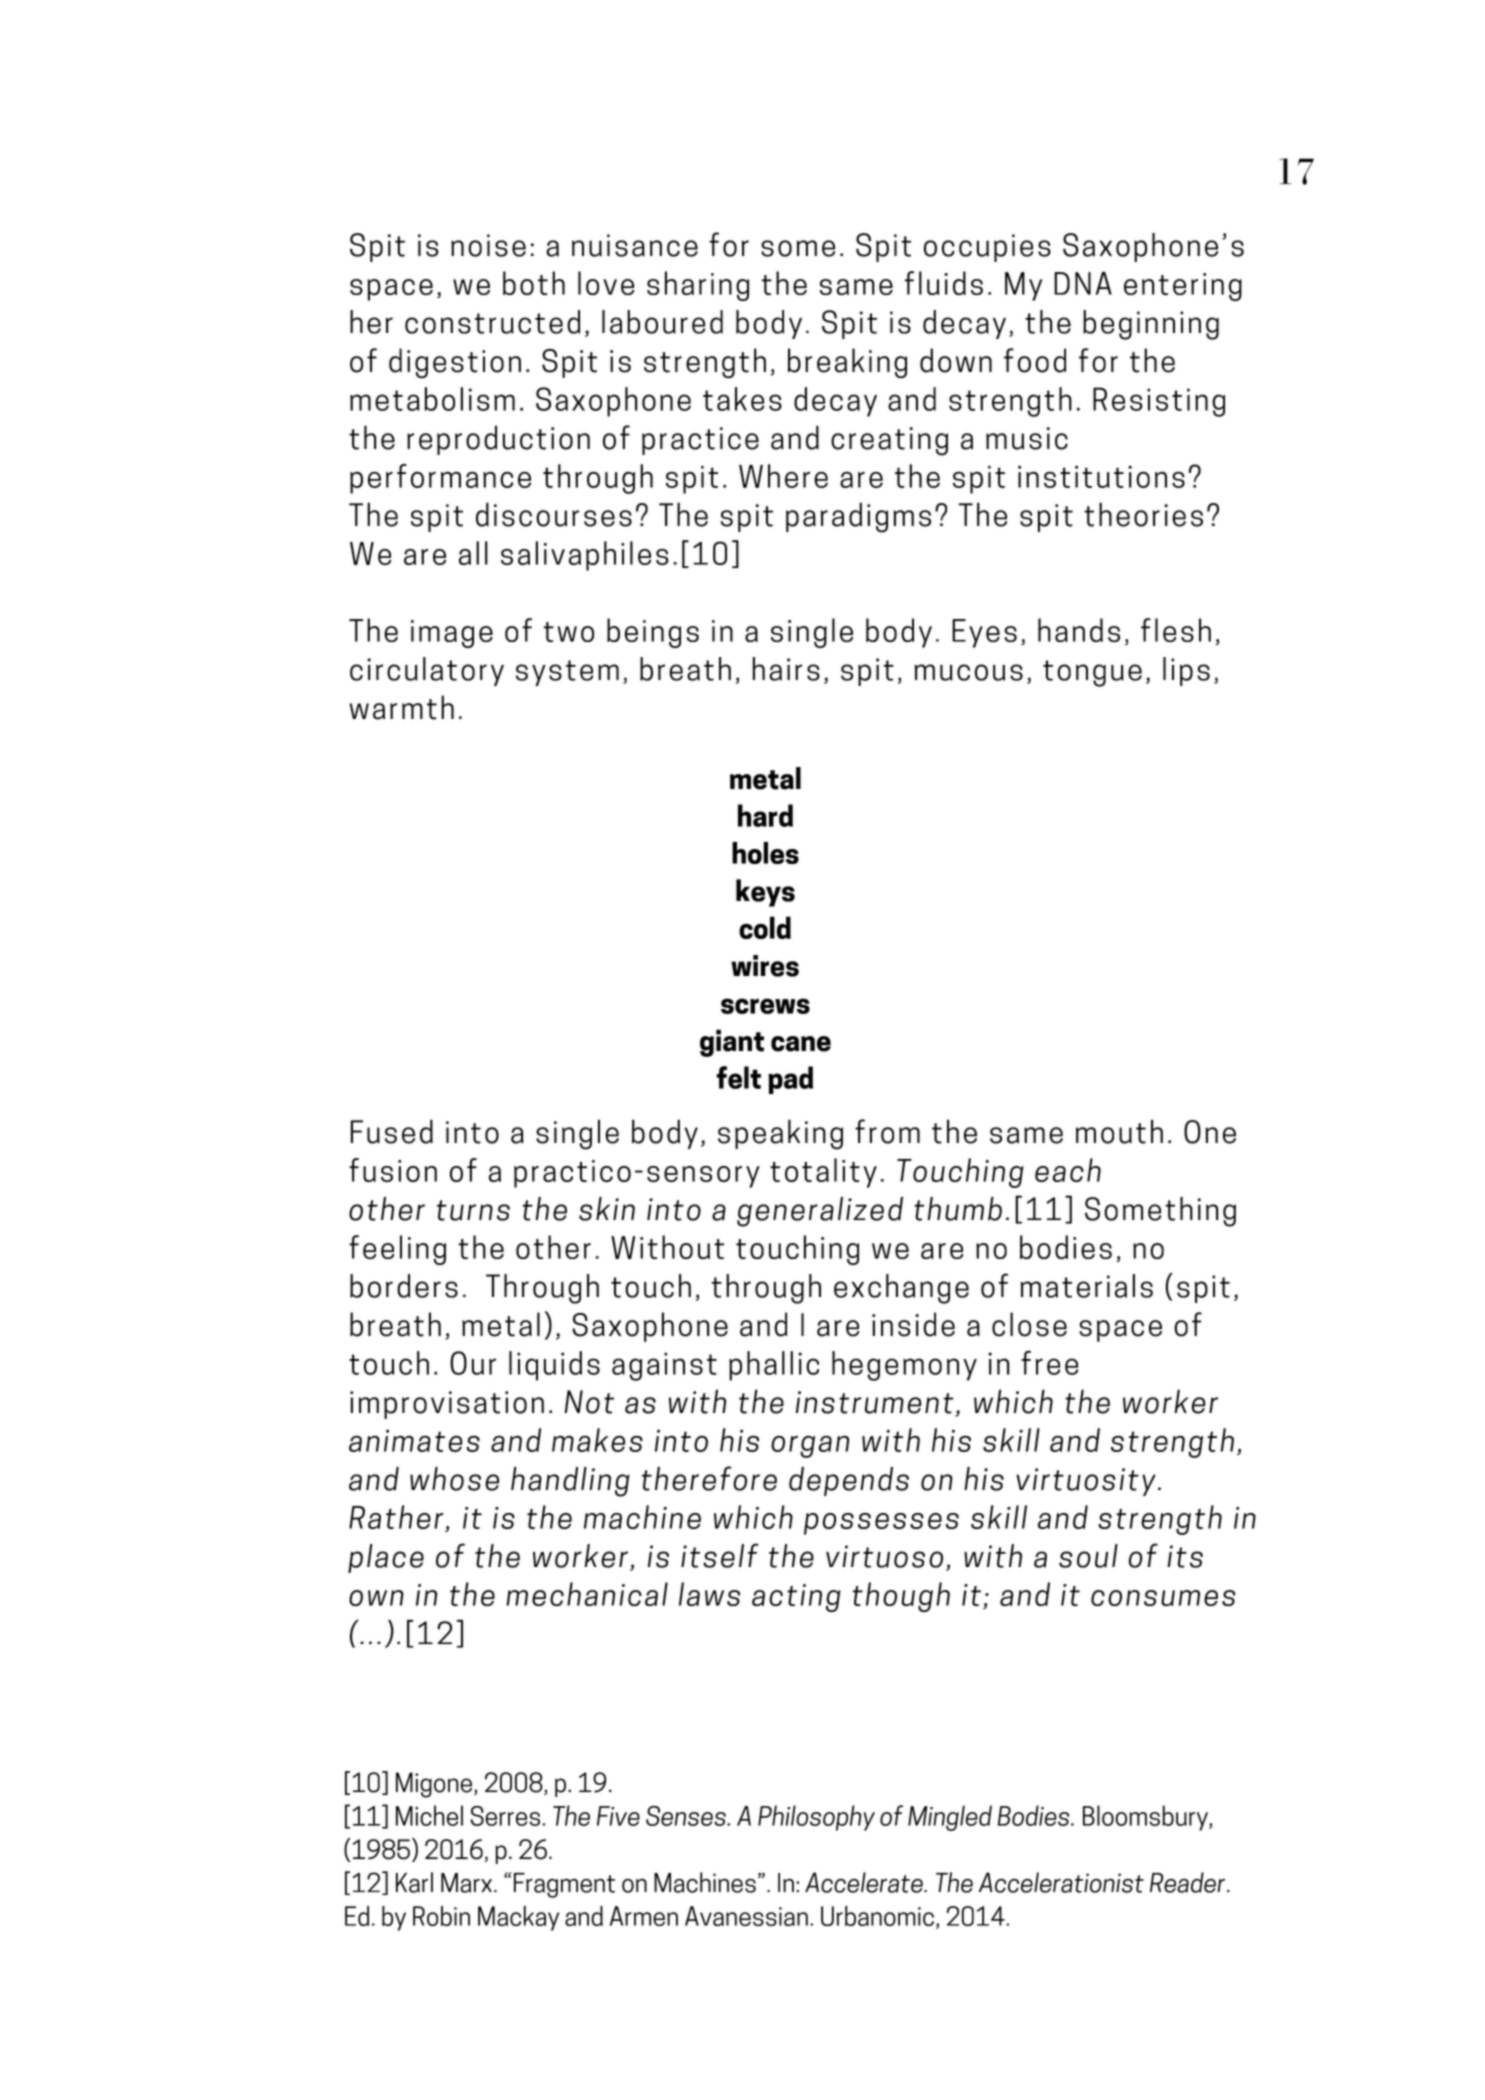 Image resolution: width=1485 pixels, height=2100 pixels. I want to click on Philosophy, so click(816, 1818).
